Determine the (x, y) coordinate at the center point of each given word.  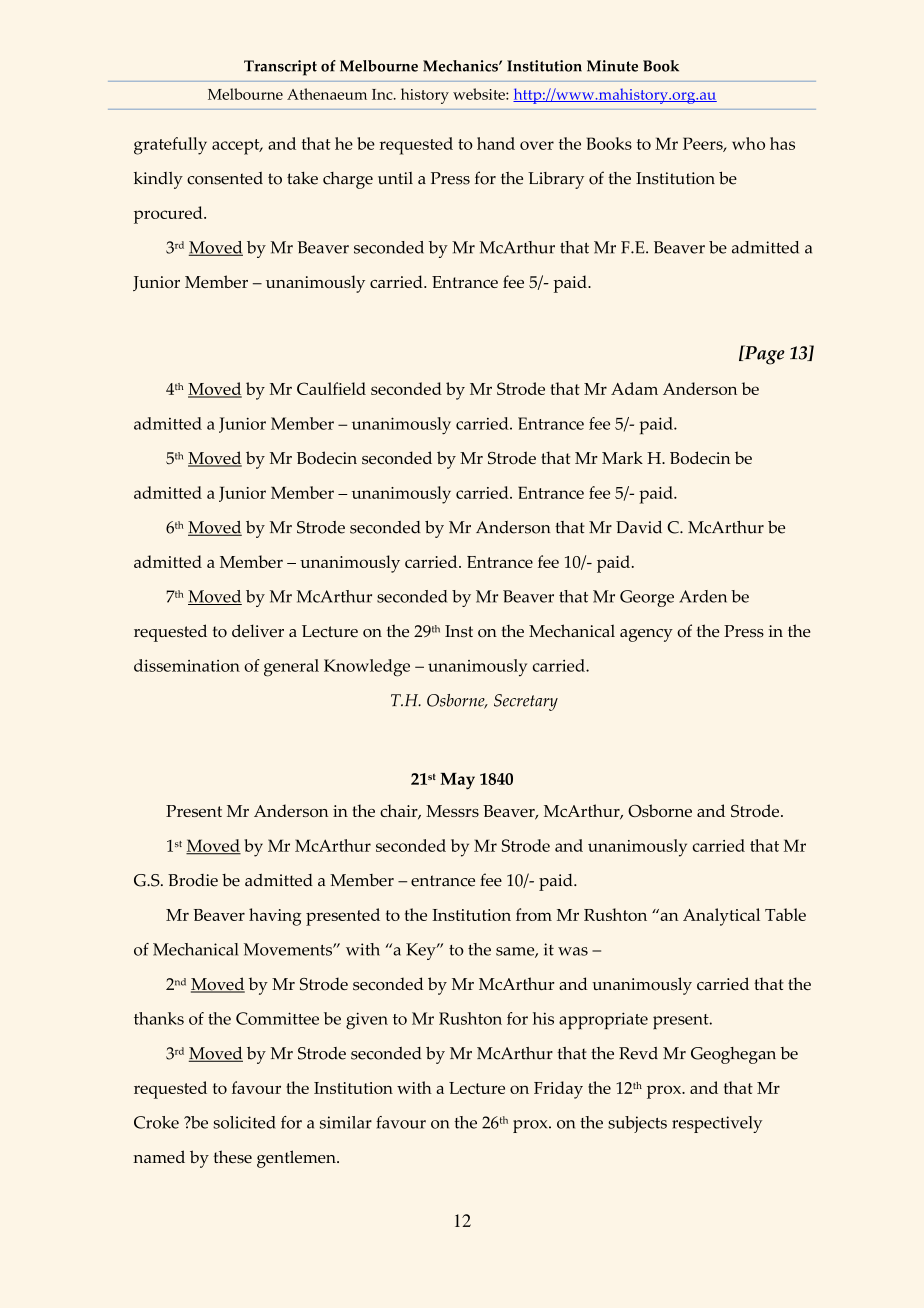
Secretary (526, 702)
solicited (244, 1122)
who (748, 143)
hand (496, 143)
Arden (703, 596)
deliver (258, 631)
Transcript (280, 68)
